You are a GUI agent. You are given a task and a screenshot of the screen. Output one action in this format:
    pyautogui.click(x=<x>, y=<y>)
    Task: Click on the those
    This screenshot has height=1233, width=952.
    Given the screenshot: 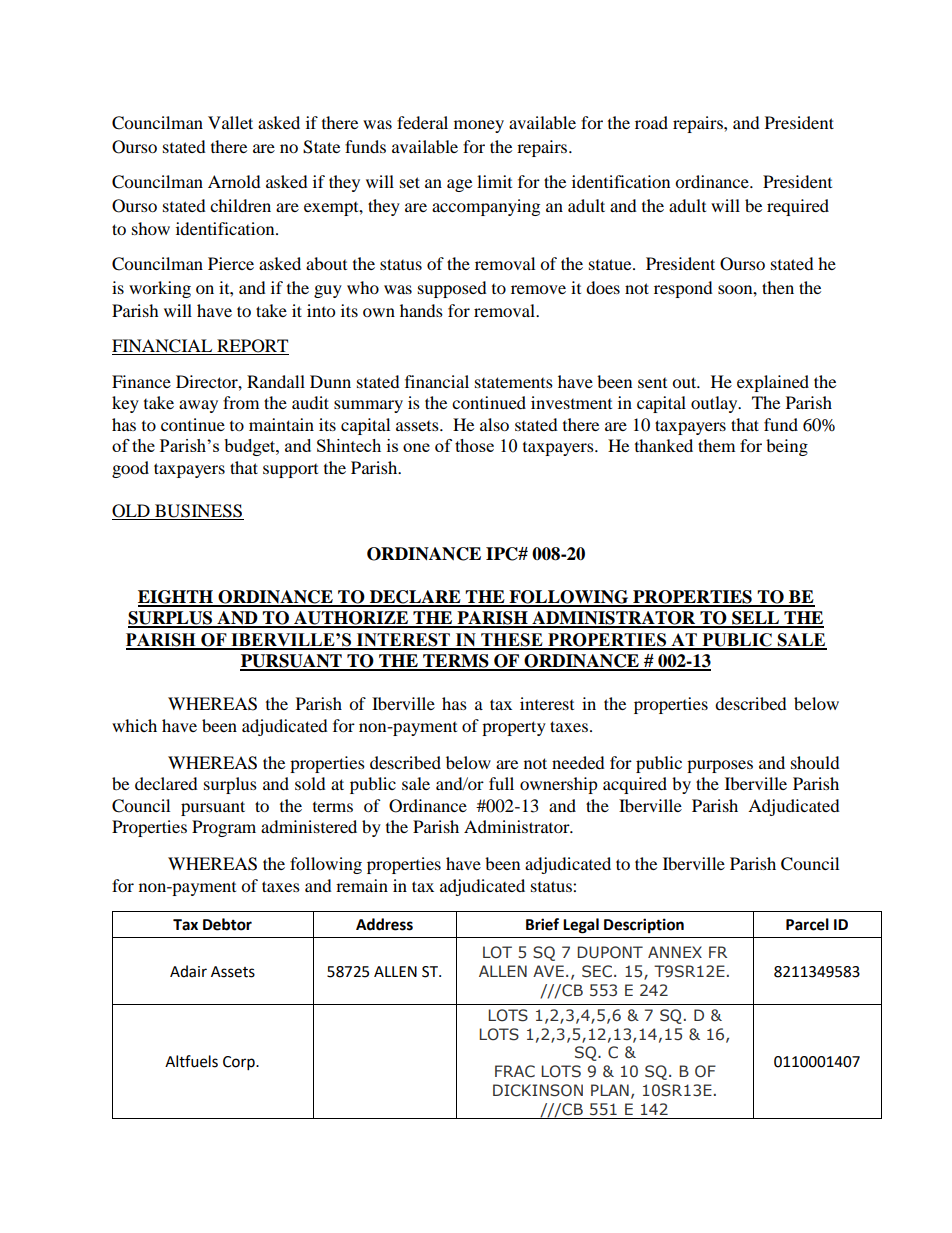 What is the action you would take?
    pyautogui.click(x=474, y=445)
